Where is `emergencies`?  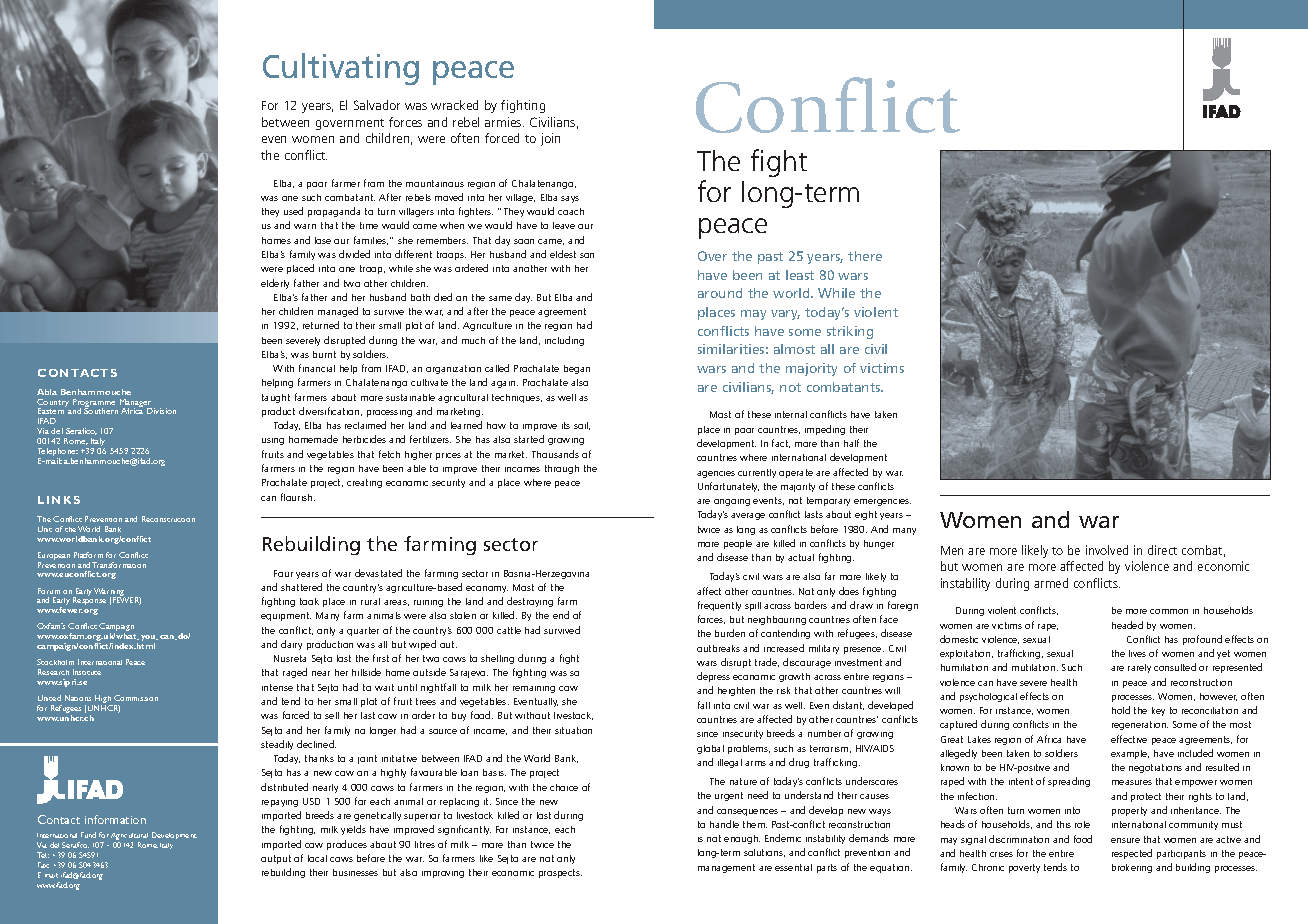 emergencies is located at coordinates (882, 502).
